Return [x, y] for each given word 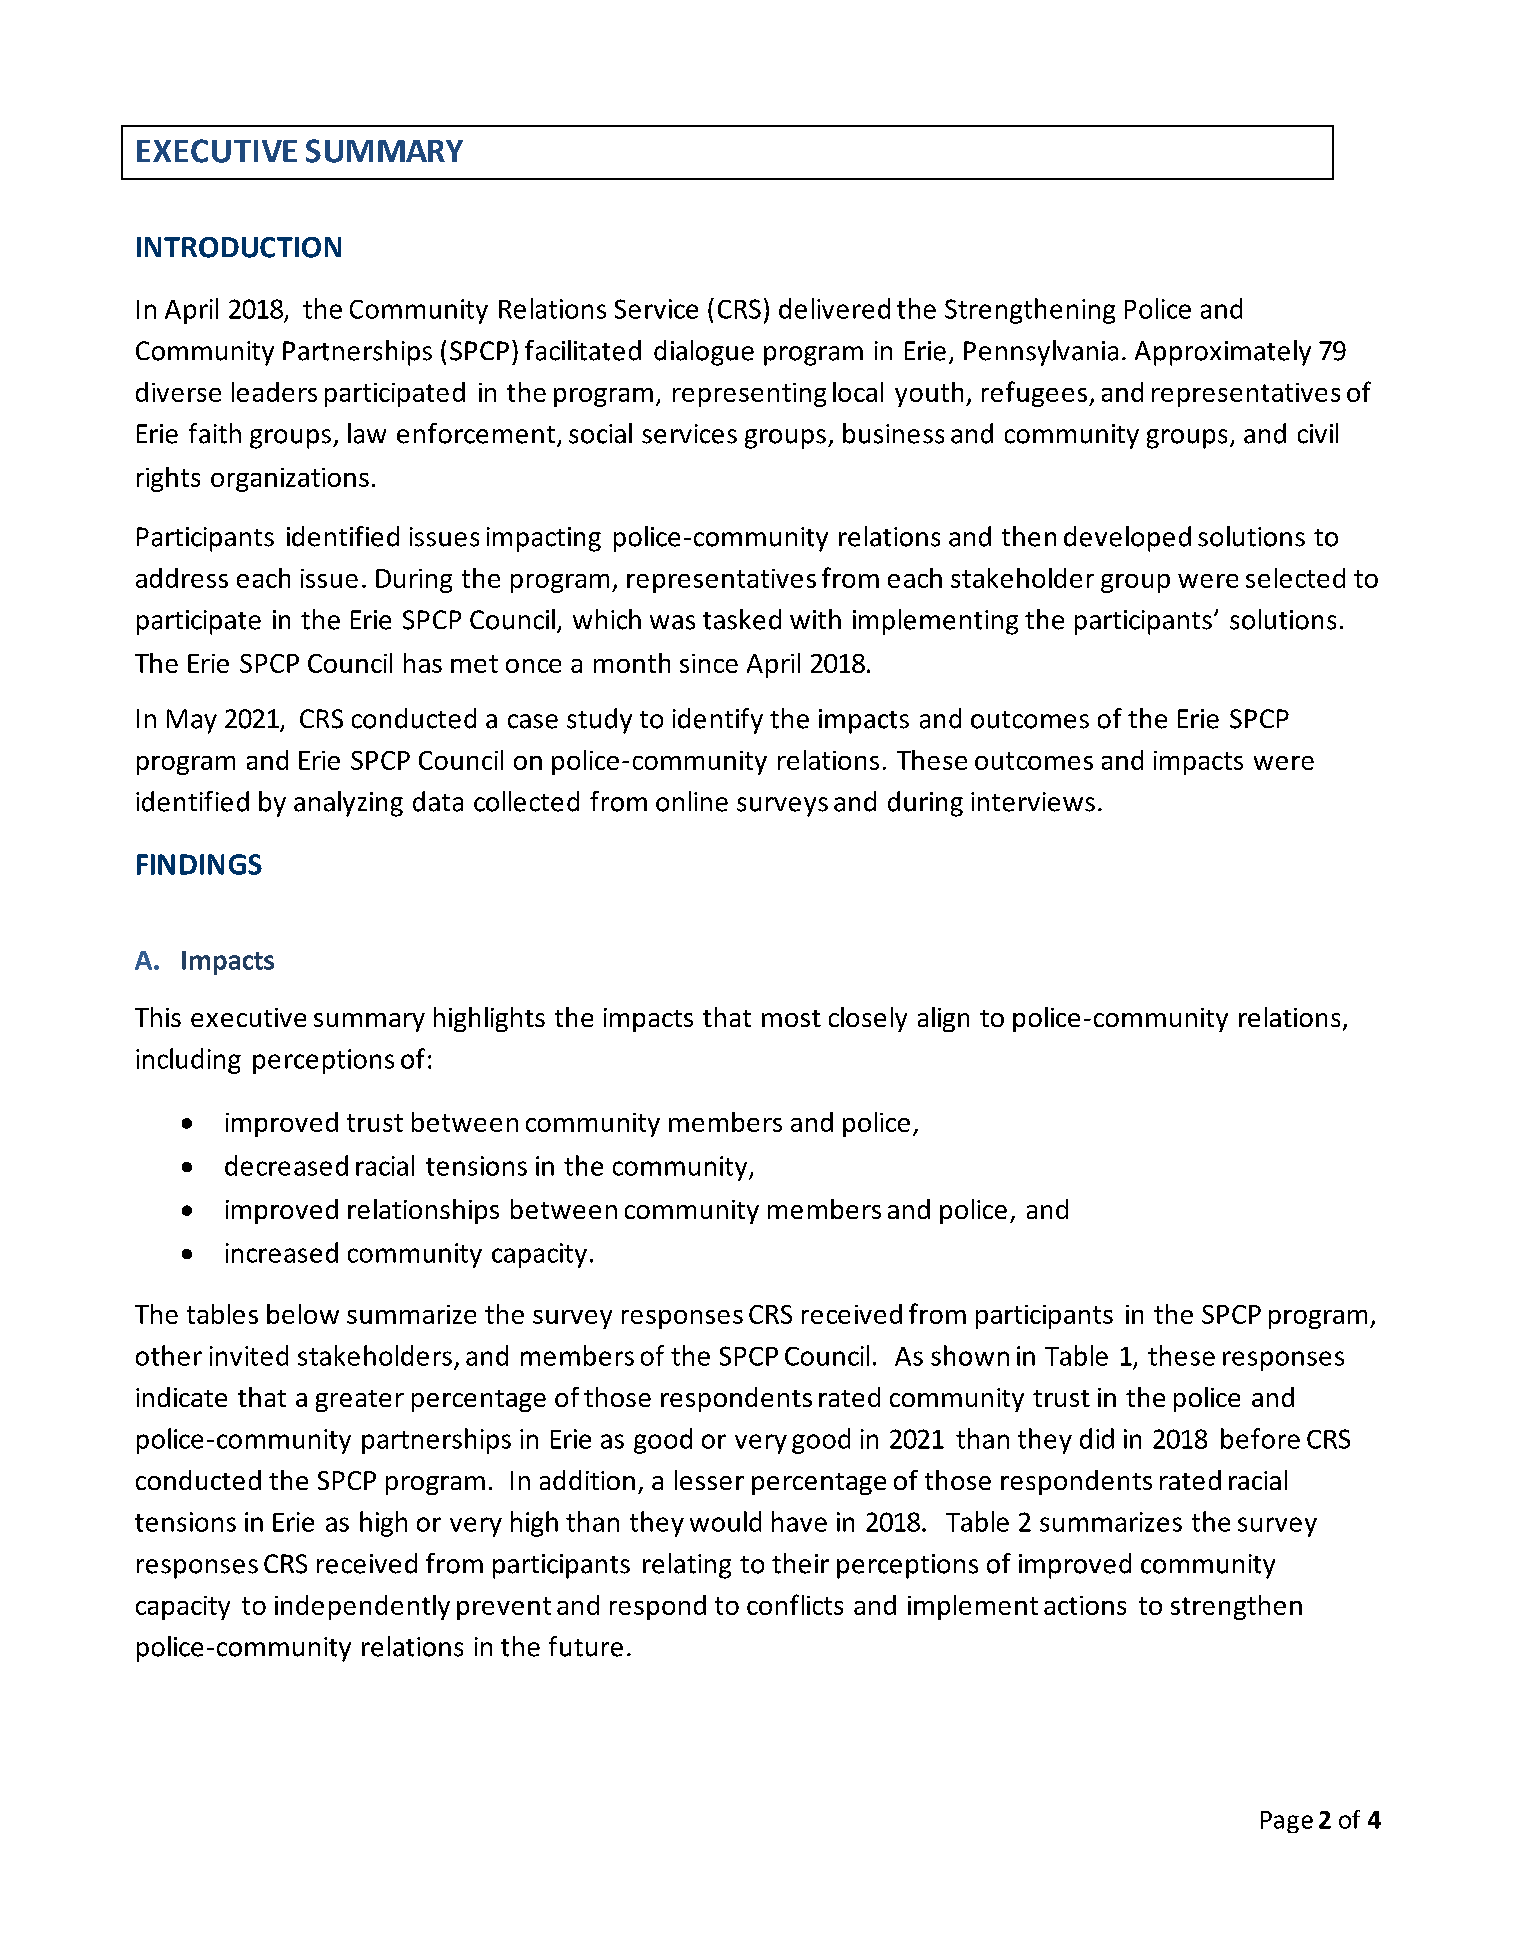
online [692, 801]
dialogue [704, 353]
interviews [1033, 802]
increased [282, 1252]
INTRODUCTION [239, 247]
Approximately [1223, 353]
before [1260, 1438]
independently [362, 1607]
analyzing [348, 804]
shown [970, 1355]
